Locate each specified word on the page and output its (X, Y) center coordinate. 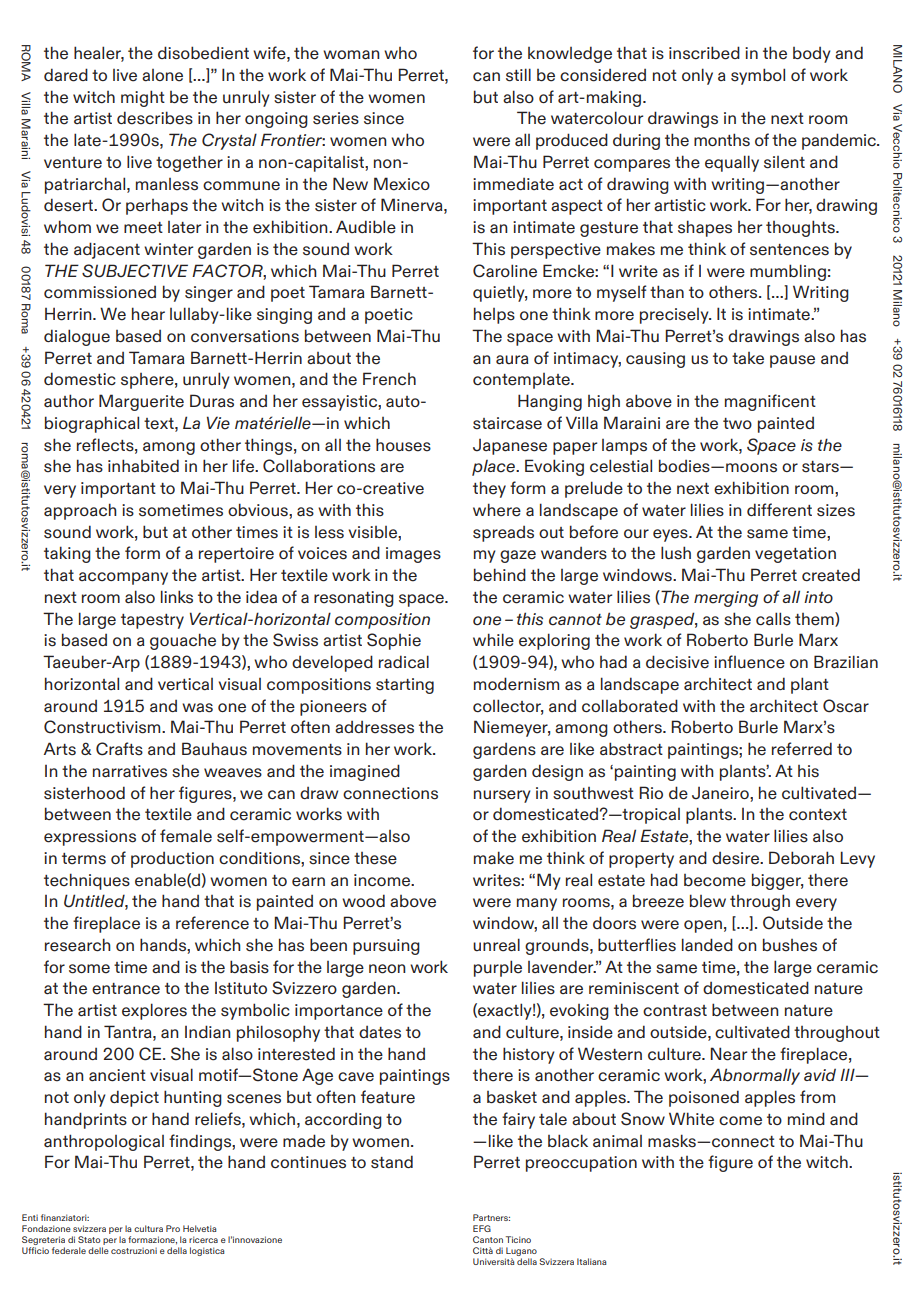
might (143, 98)
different (779, 510)
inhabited (143, 466)
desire (736, 858)
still (518, 75)
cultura (148, 1228)
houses (403, 445)
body (812, 55)
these (375, 858)
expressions (90, 838)
